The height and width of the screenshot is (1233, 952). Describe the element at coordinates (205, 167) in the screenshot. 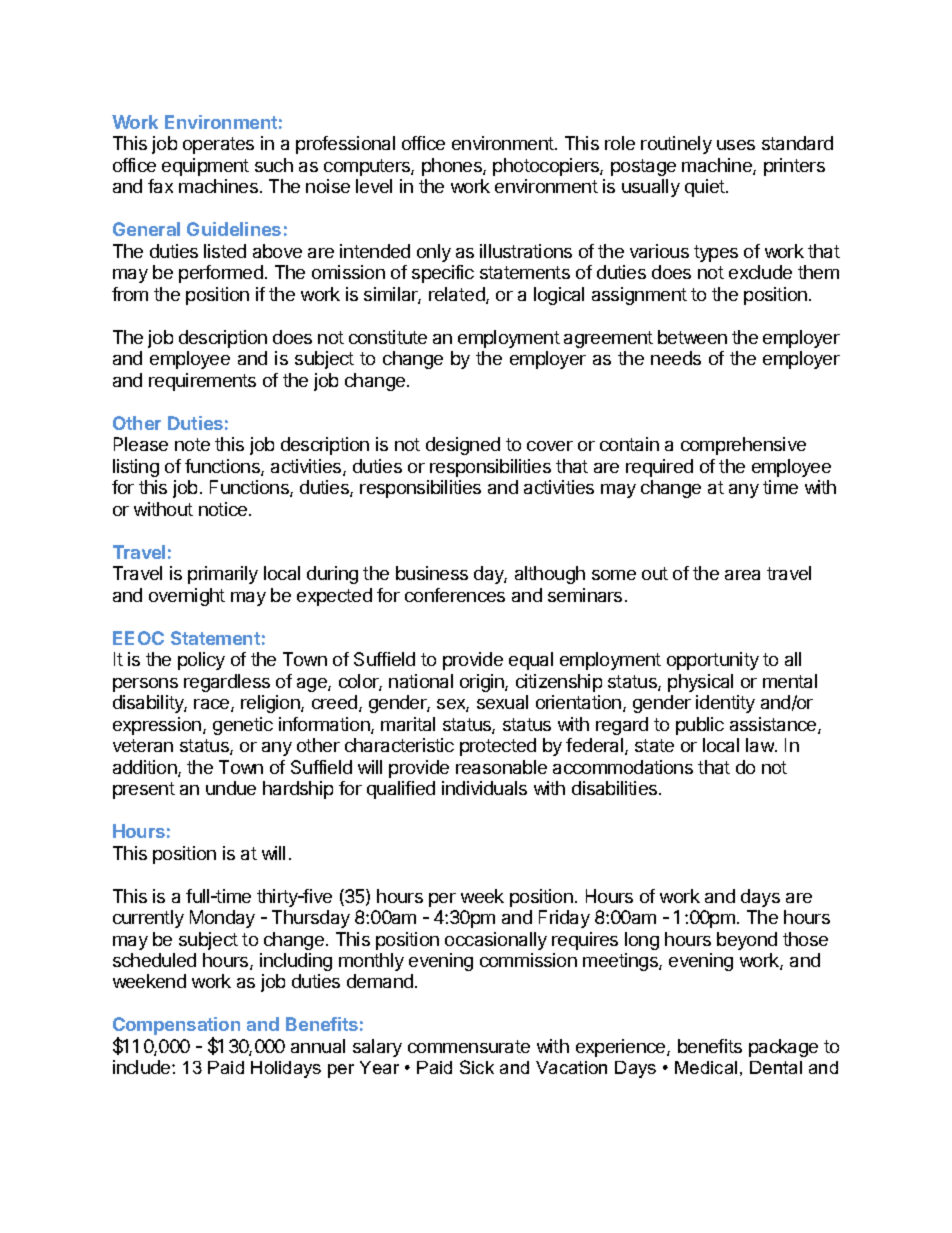

I see `equipment` at that location.
